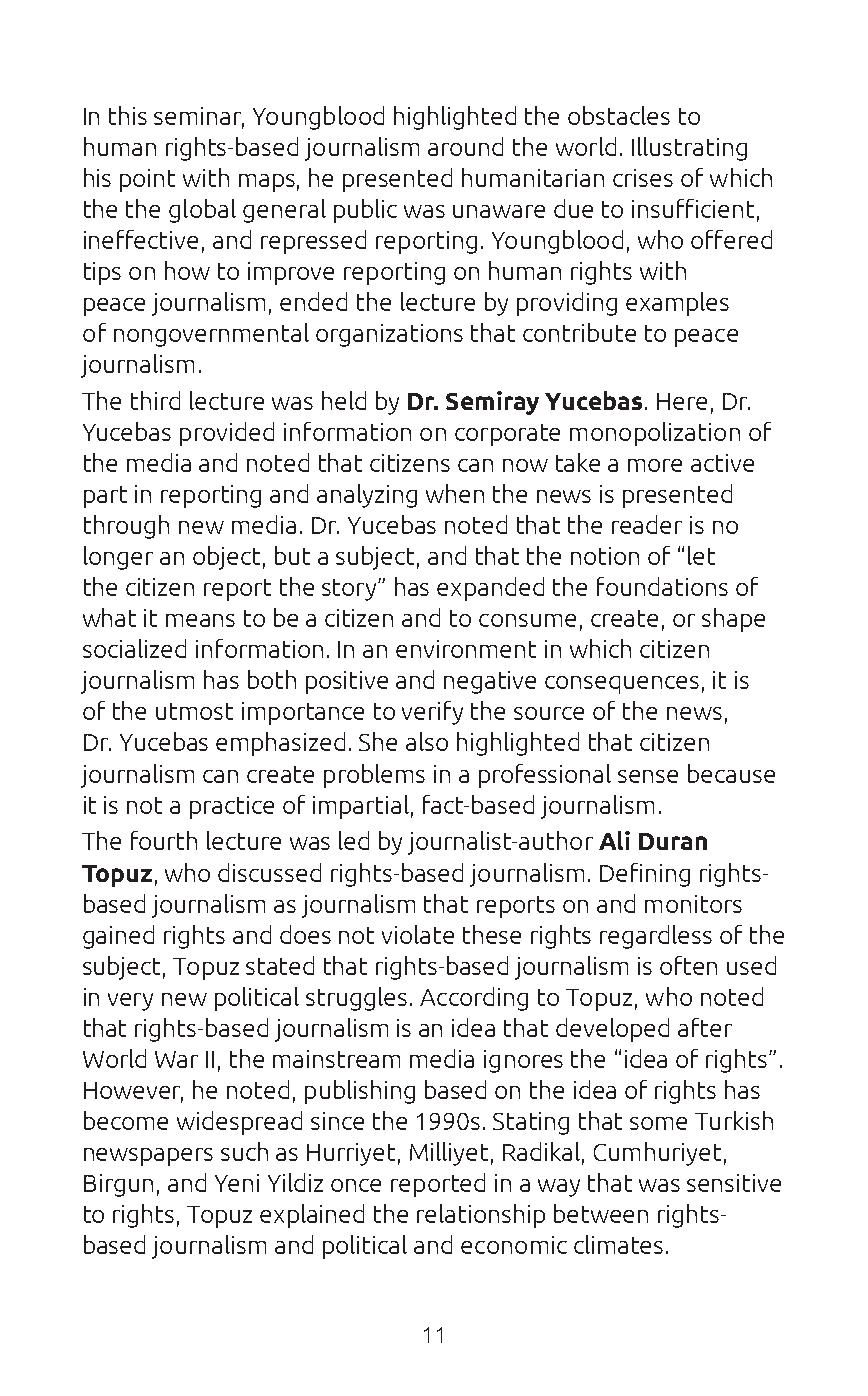 The image size is (868, 1396). I want to click on regardless, so click(656, 937).
